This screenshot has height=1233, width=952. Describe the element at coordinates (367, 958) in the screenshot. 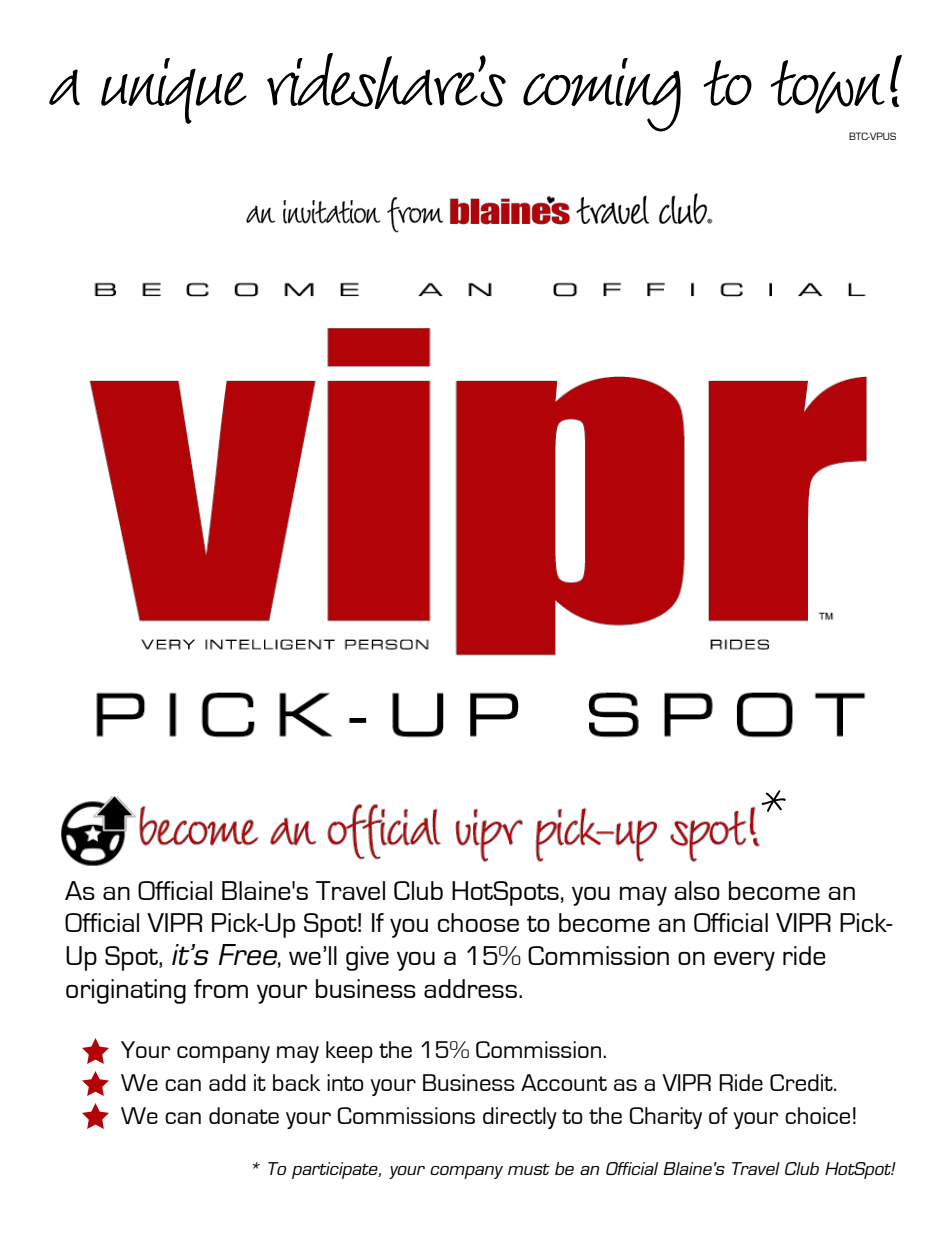

I see `give` at that location.
